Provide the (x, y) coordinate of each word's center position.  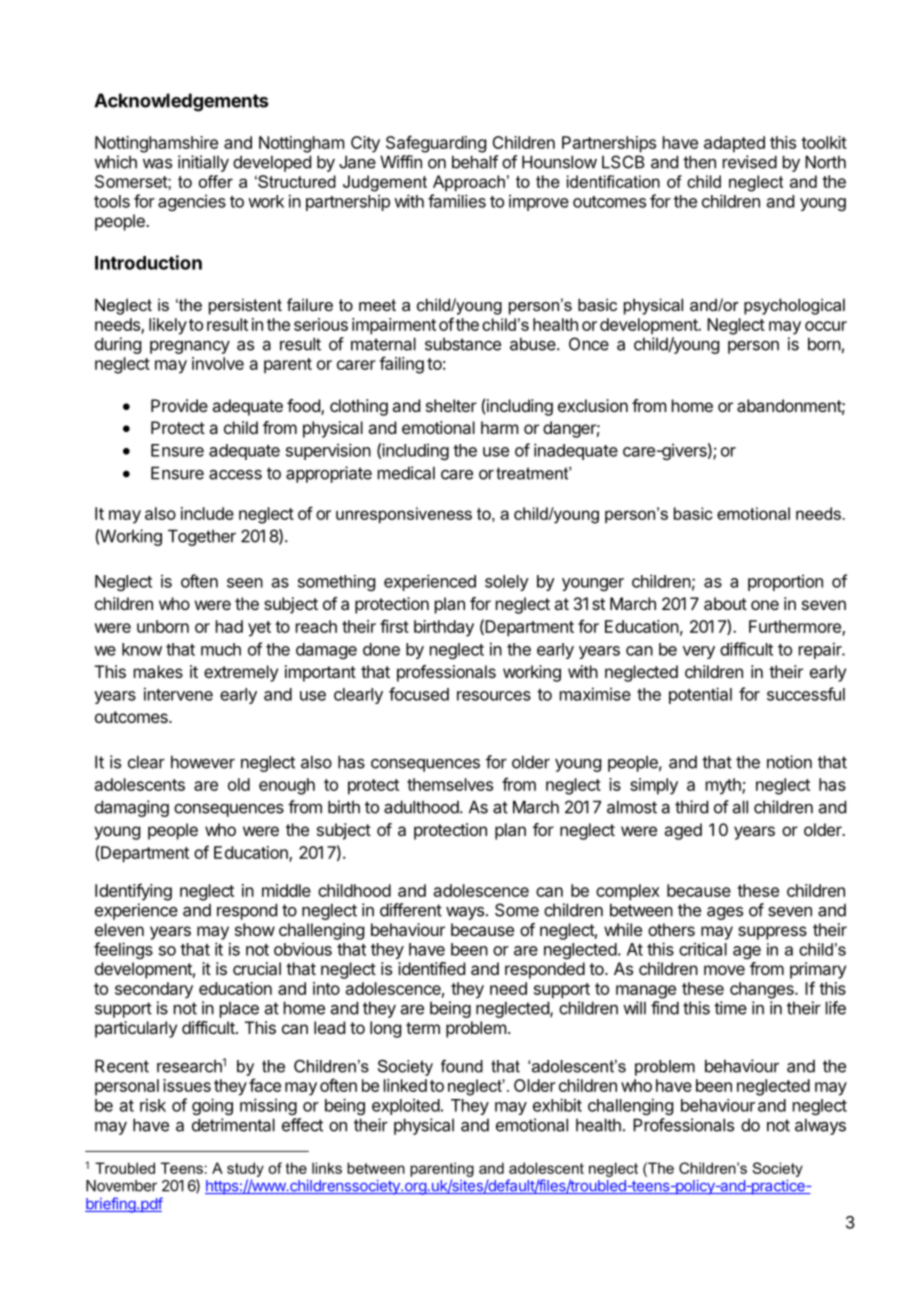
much (221, 649)
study (245, 1169)
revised (750, 162)
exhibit (557, 1105)
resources (494, 696)
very (699, 652)
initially (203, 163)
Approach (469, 183)
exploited (406, 1106)
